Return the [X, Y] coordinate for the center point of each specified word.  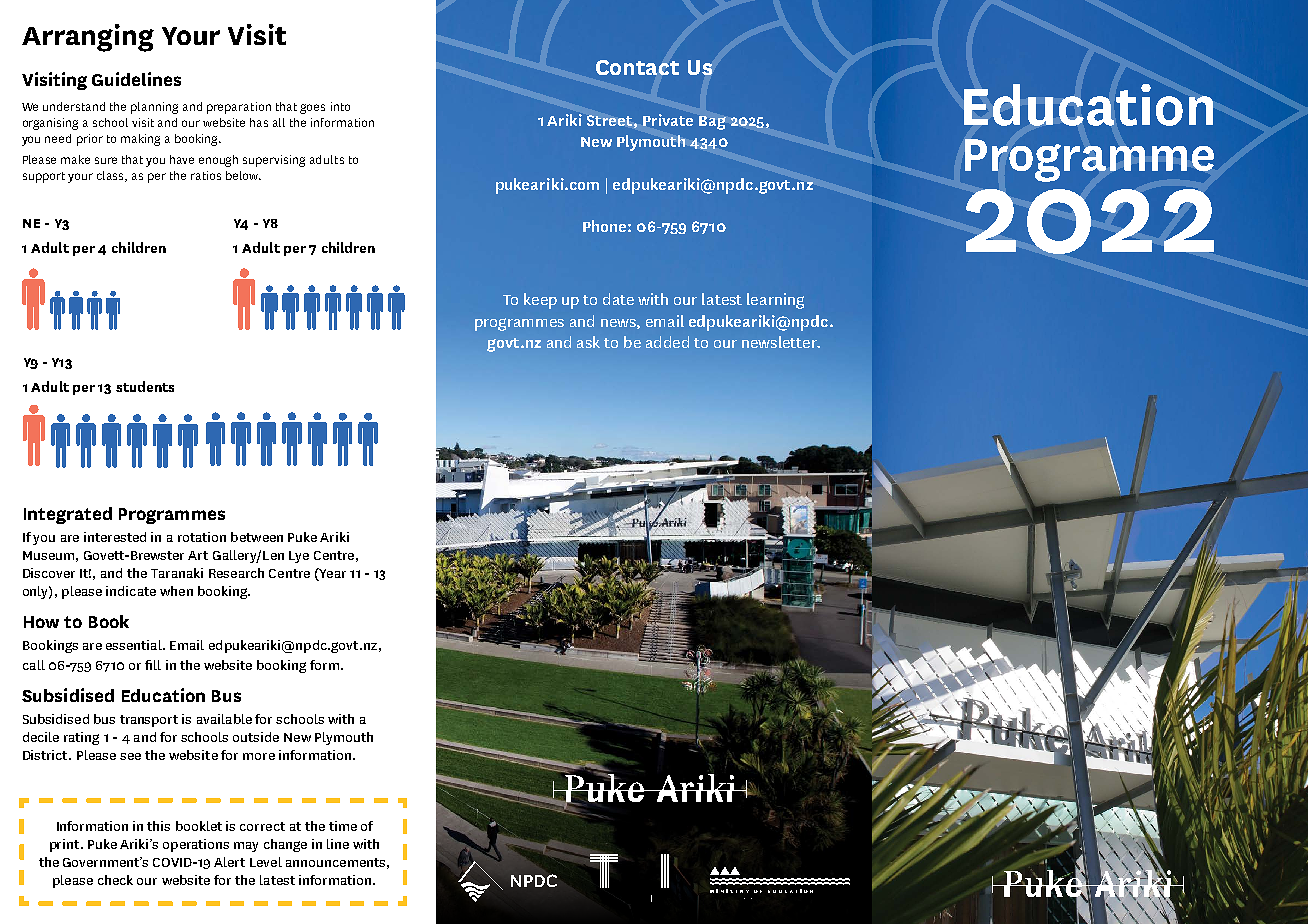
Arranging [88, 38]
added [667, 342]
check [115, 880]
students [145, 386]
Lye [299, 557]
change [285, 845]
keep [540, 301]
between [257, 537]
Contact [637, 67]
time [343, 826]
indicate [131, 591]
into [340, 106]
